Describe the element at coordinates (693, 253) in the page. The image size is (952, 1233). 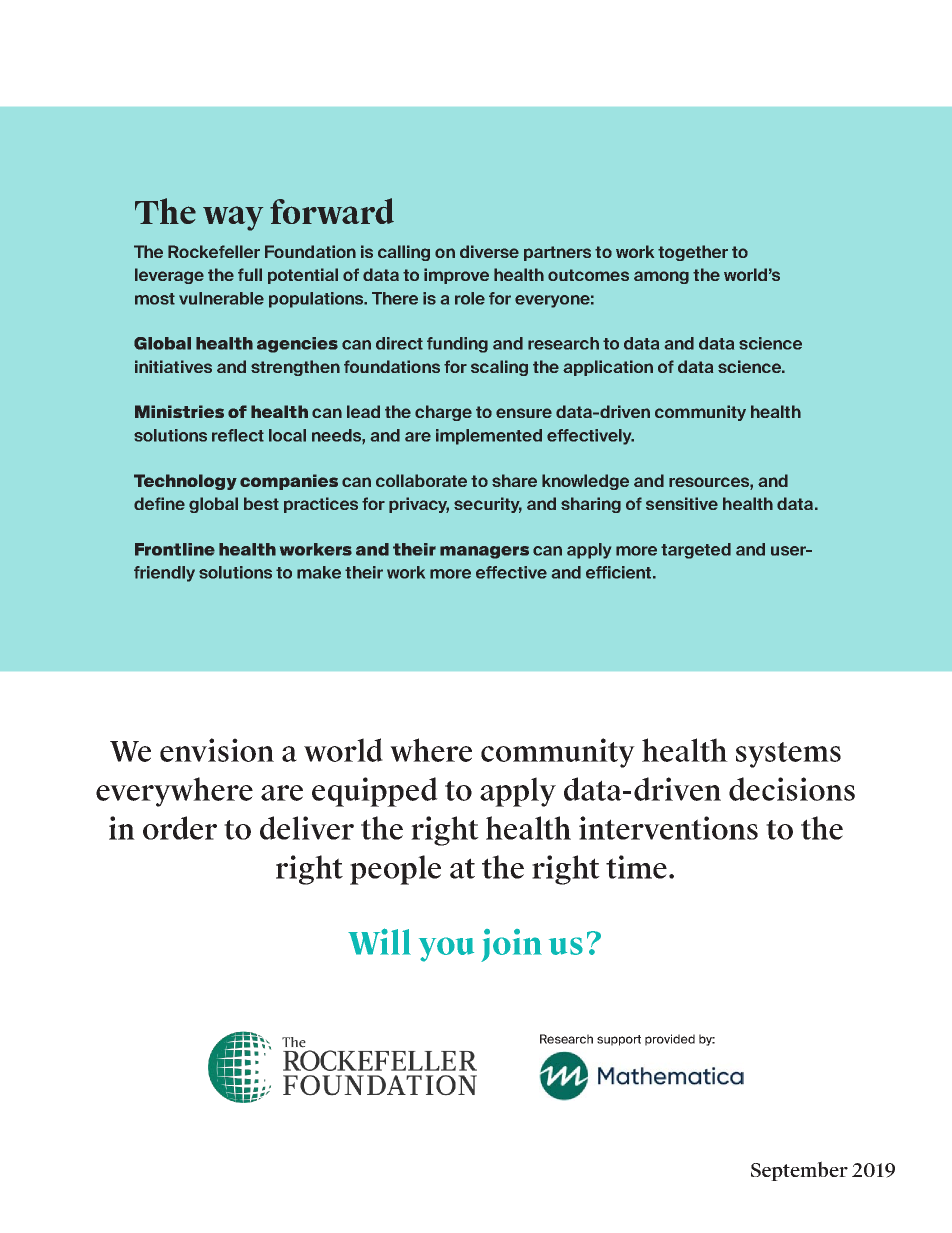
I see `together` at that location.
